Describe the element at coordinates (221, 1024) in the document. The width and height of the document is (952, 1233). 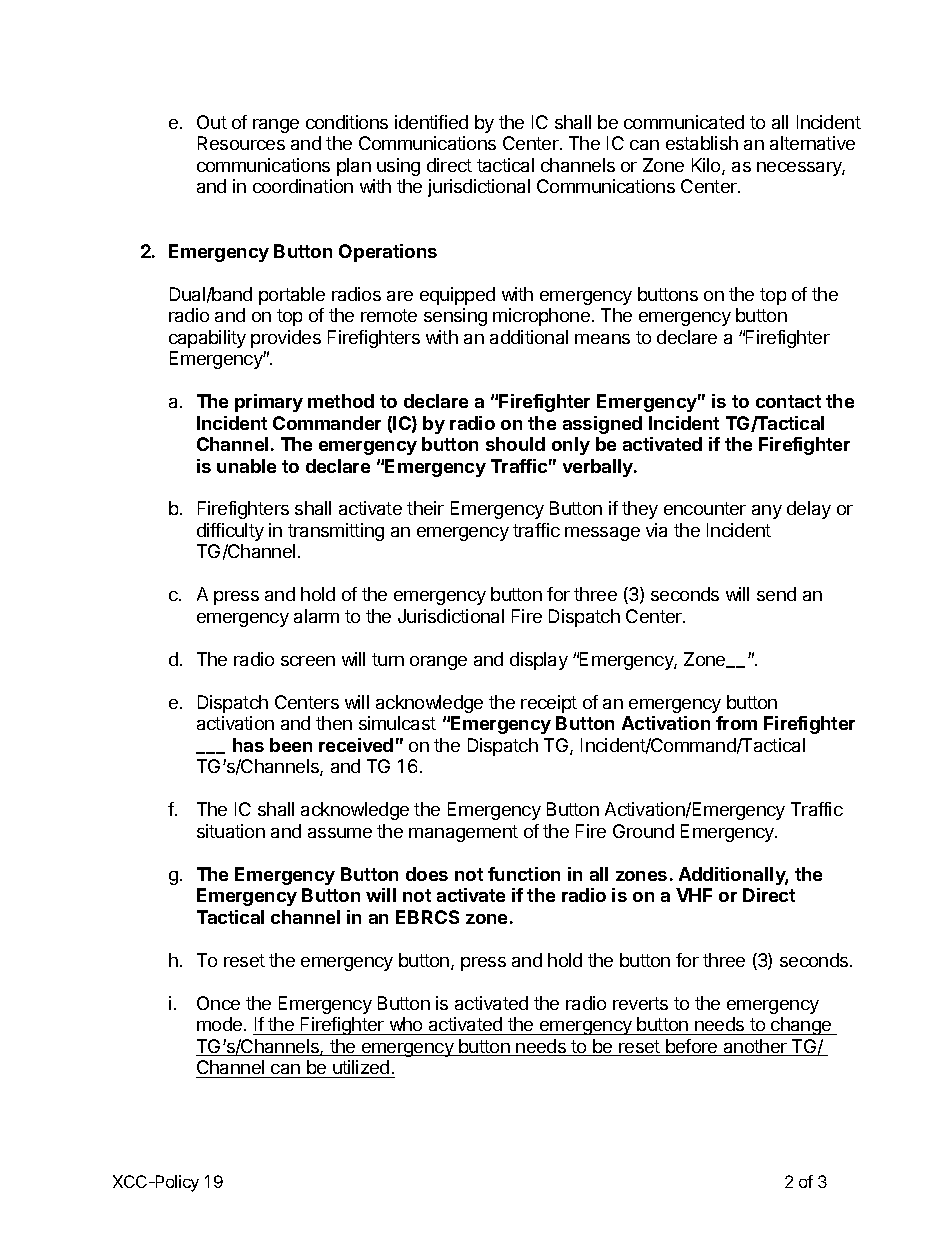
I see `mode` at that location.
